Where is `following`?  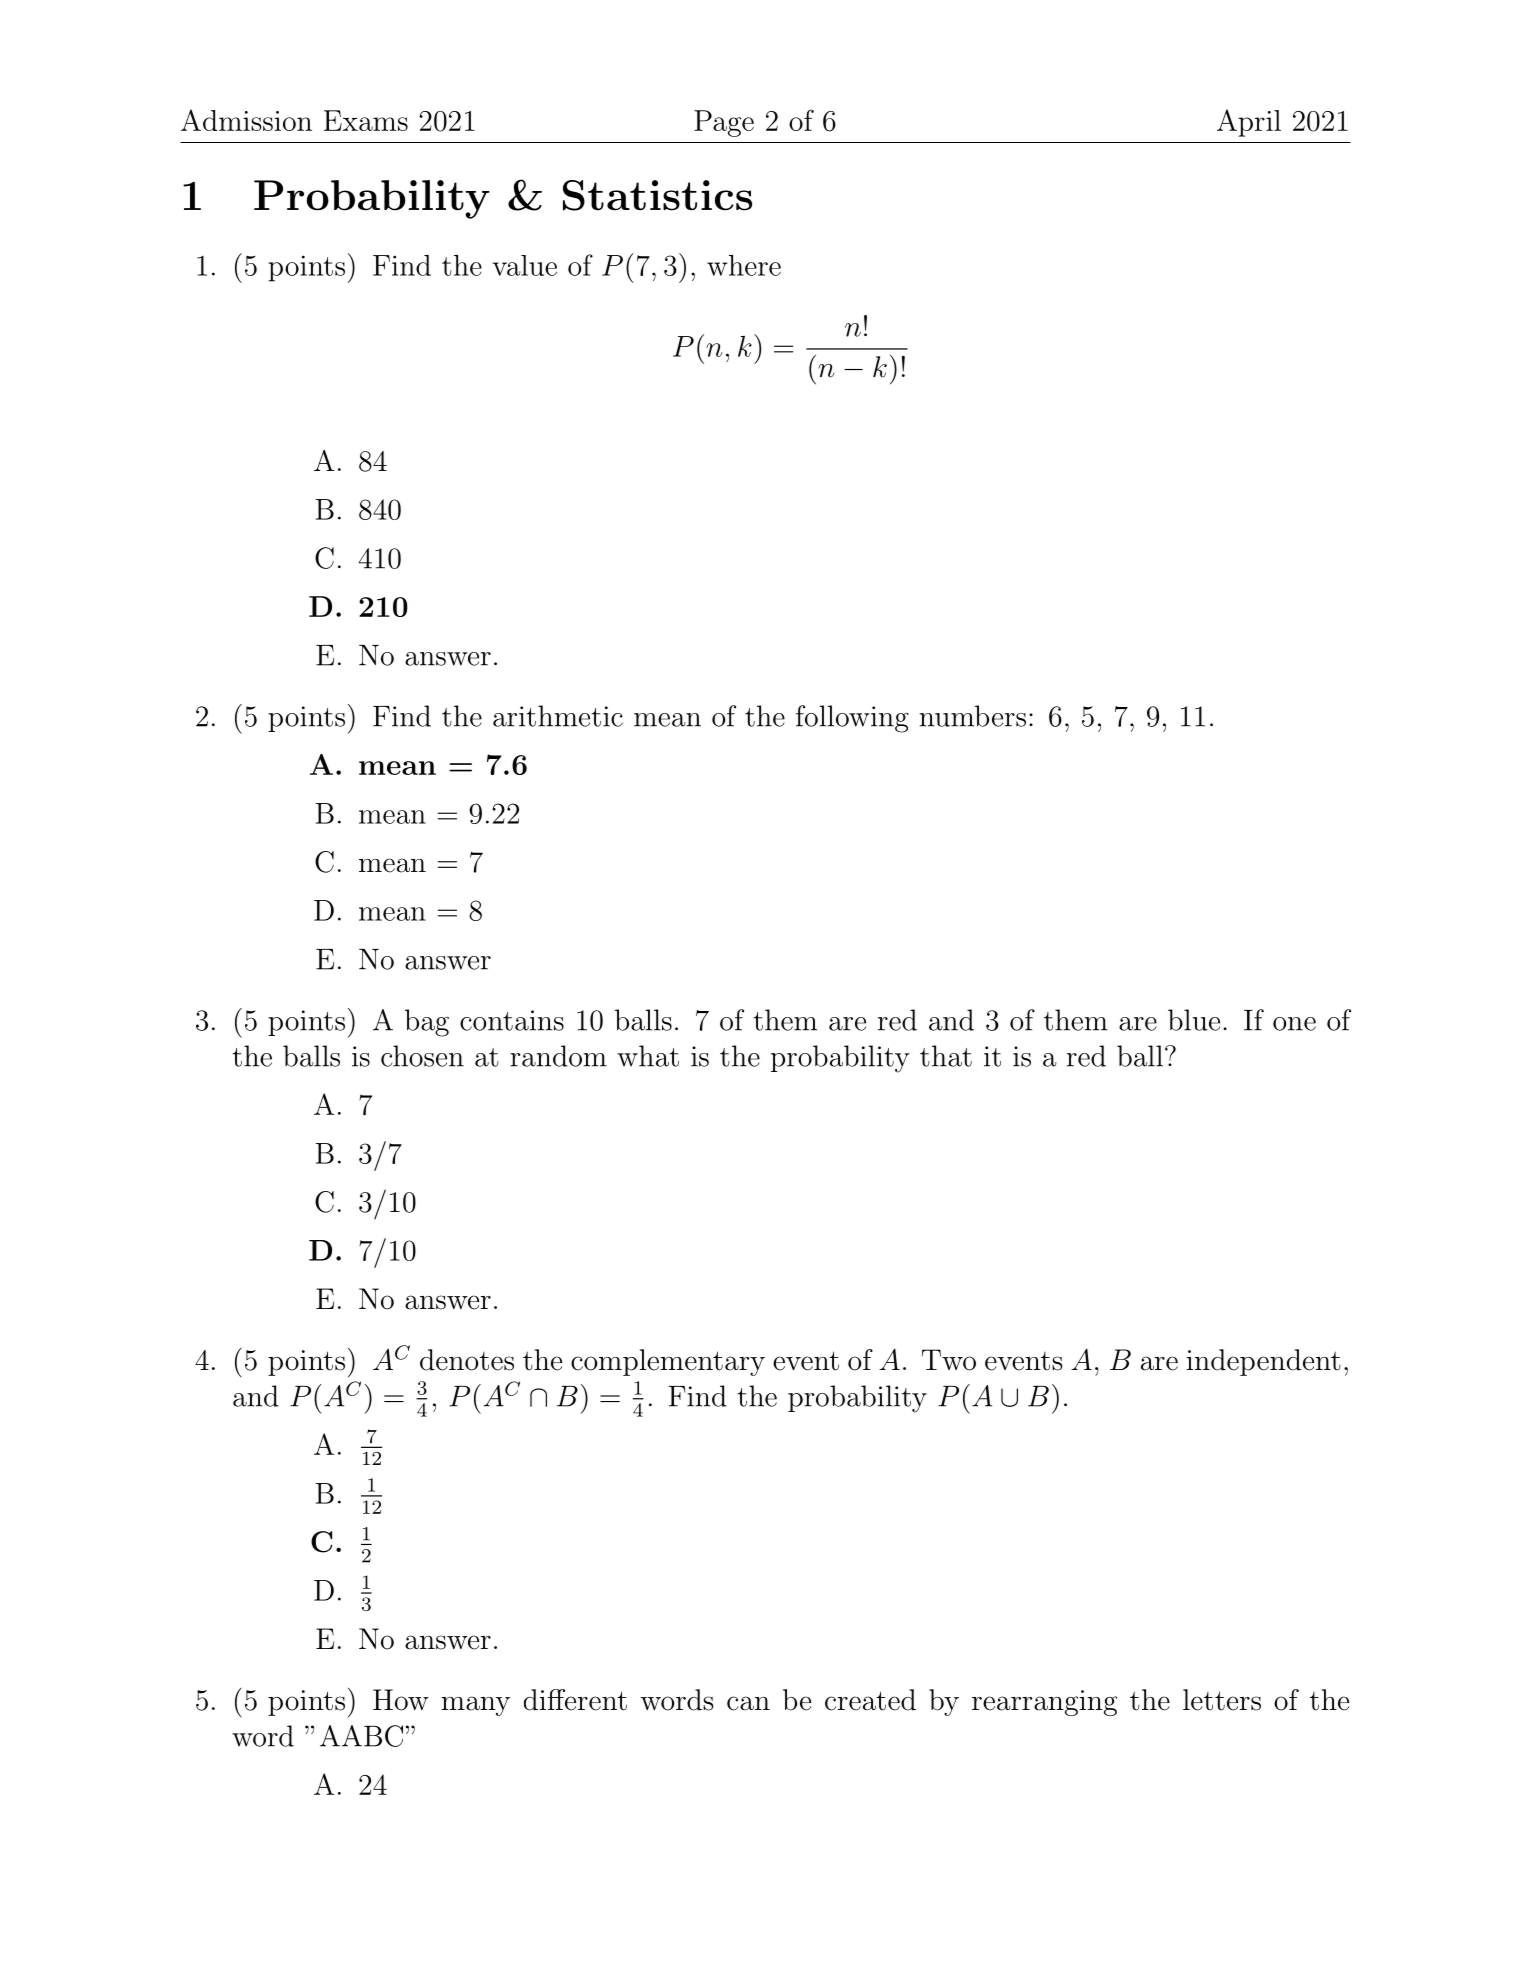
following is located at coordinates (852, 719).
